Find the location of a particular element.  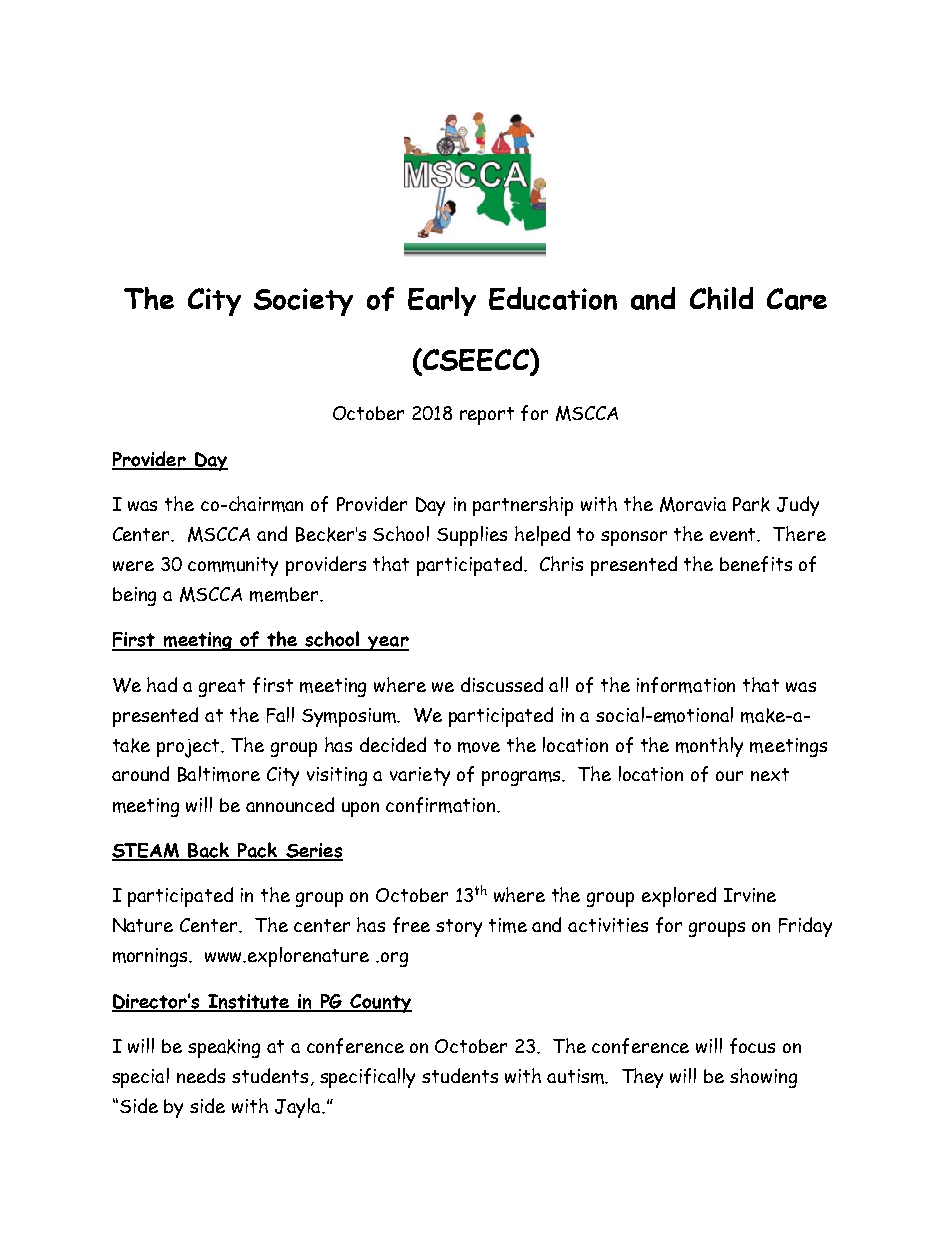

Early is located at coordinates (442, 301).
